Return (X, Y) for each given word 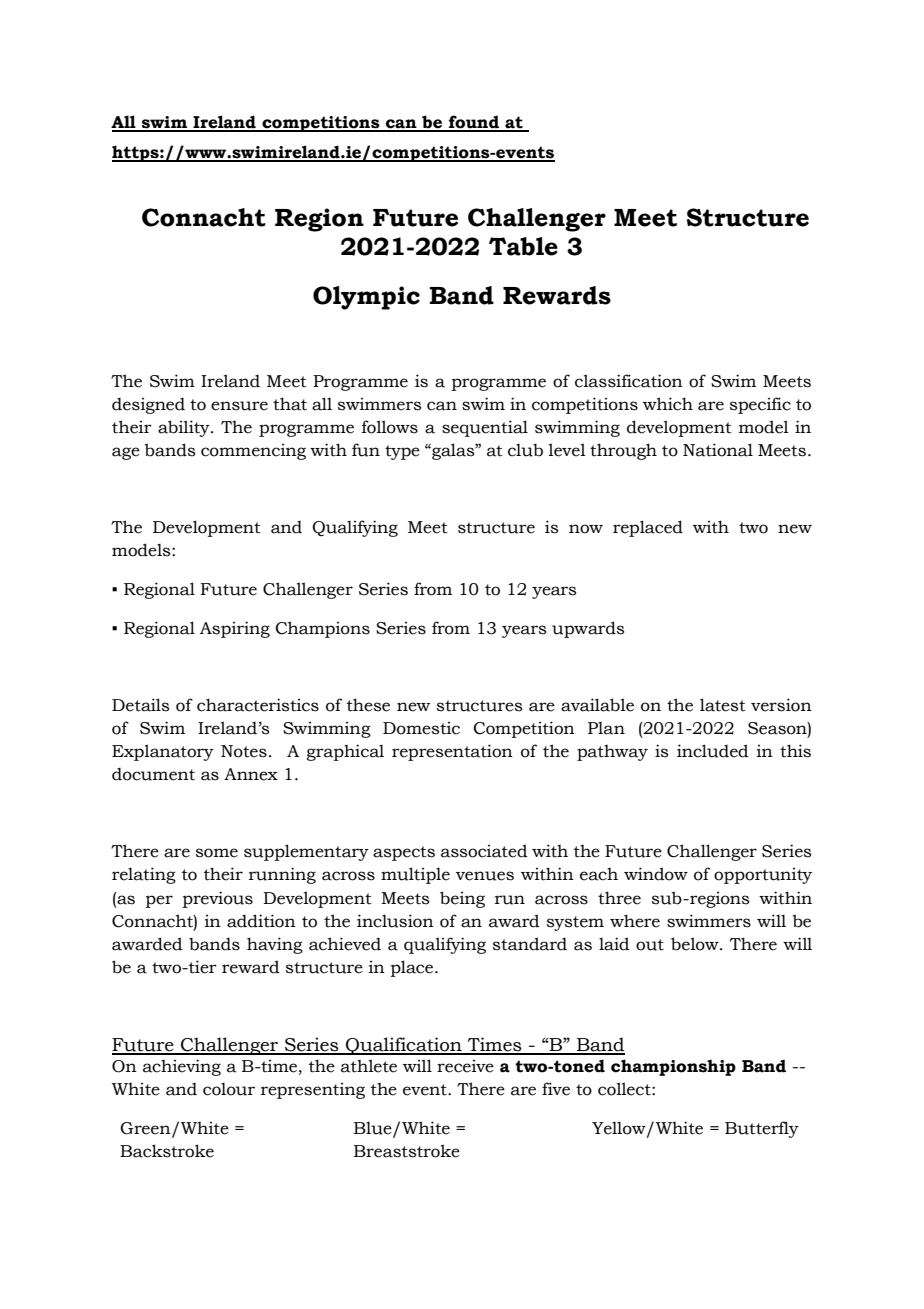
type (402, 452)
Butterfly (762, 1129)
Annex (251, 774)
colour (229, 1089)
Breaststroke (407, 1151)
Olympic (366, 298)
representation (452, 752)
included (713, 751)
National (718, 450)
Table (523, 246)
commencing (253, 452)
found (474, 123)
